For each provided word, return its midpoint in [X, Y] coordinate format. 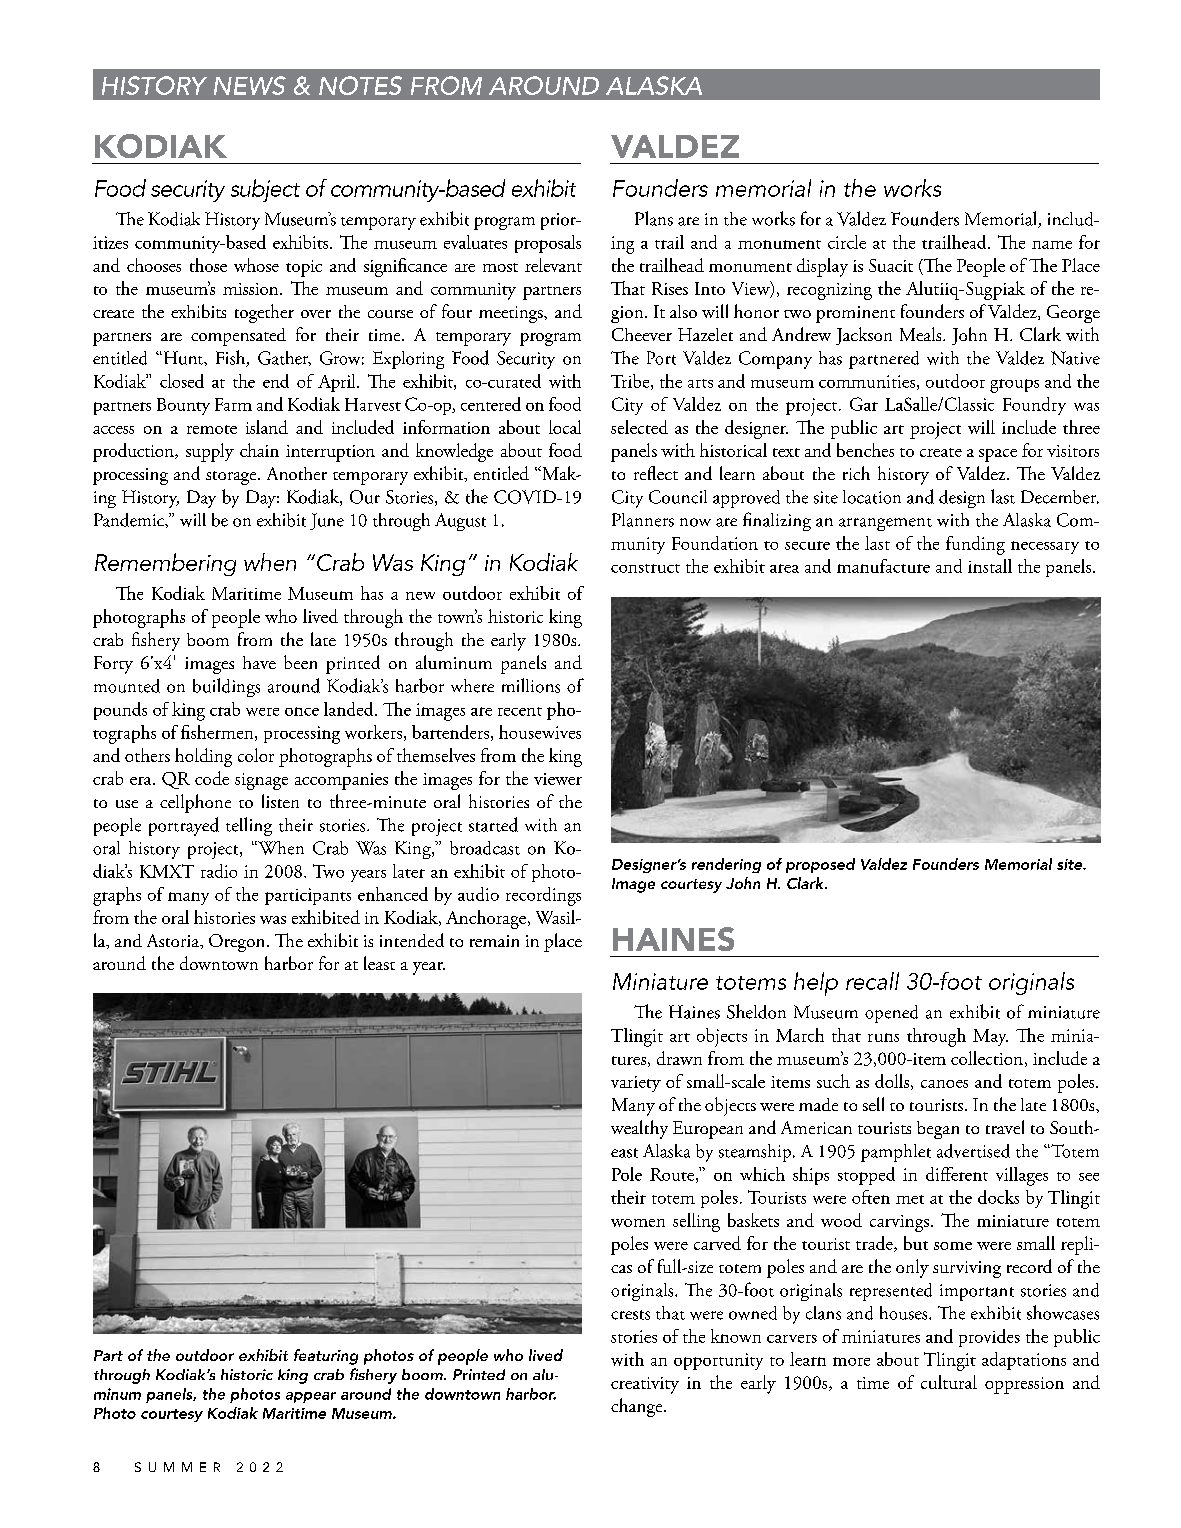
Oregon [238, 943]
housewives [540, 732]
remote [212, 429]
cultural [949, 1382]
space [998, 455]
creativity [645, 1385]
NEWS [250, 85]
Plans [654, 218]
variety [636, 1084]
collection [987, 1058]
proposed [820, 865]
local [565, 427]
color [256, 755]
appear [311, 1397]
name [1052, 245]
